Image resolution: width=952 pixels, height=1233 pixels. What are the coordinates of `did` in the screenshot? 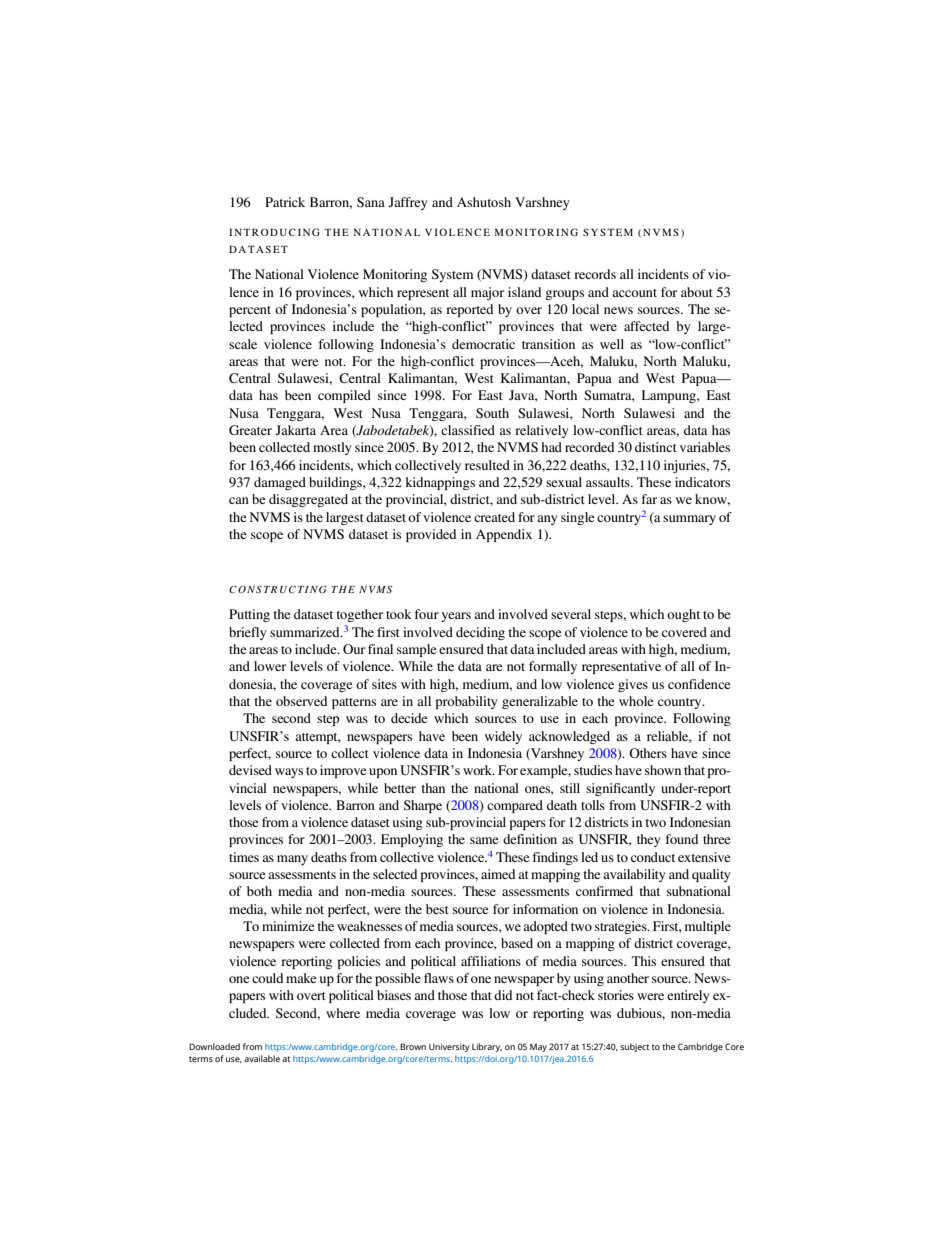 It's located at (503, 995).
